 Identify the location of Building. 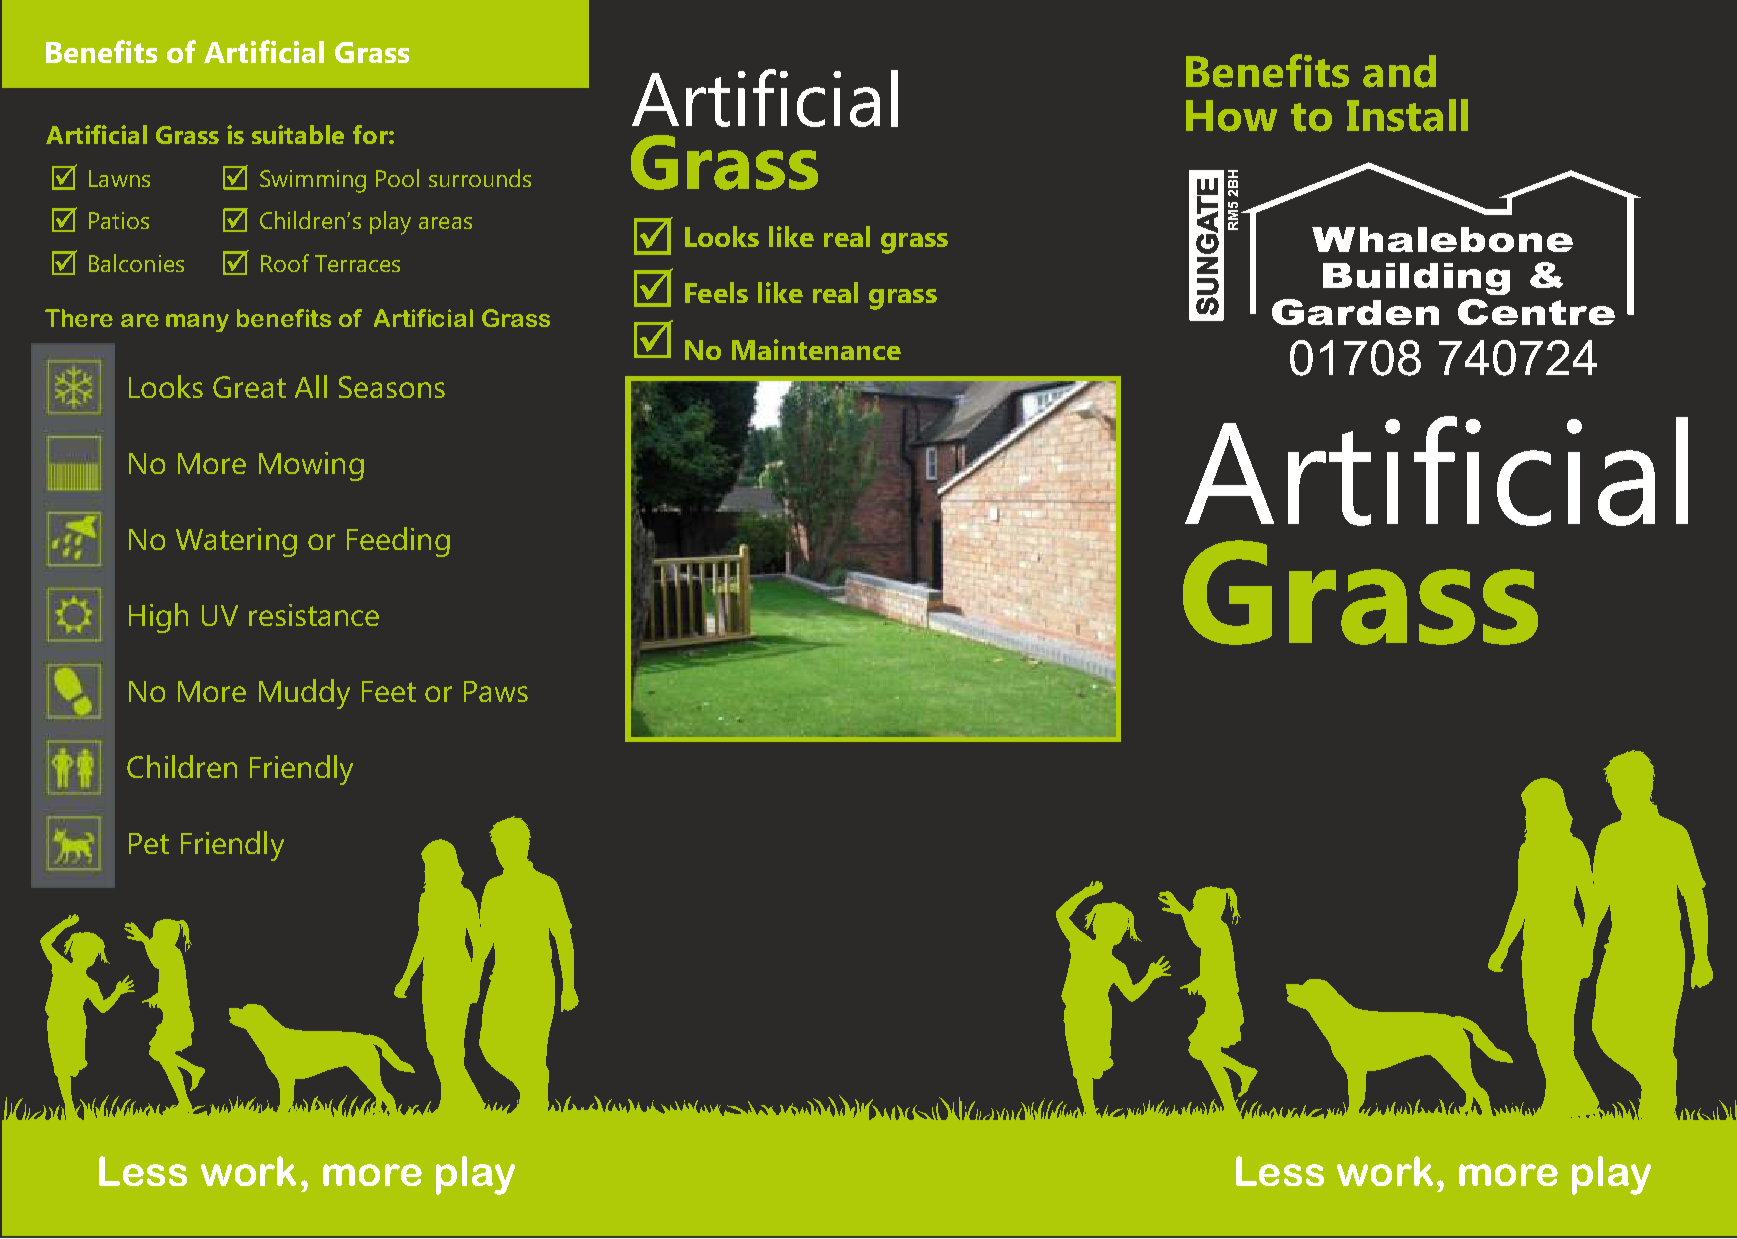
(1416, 279).
